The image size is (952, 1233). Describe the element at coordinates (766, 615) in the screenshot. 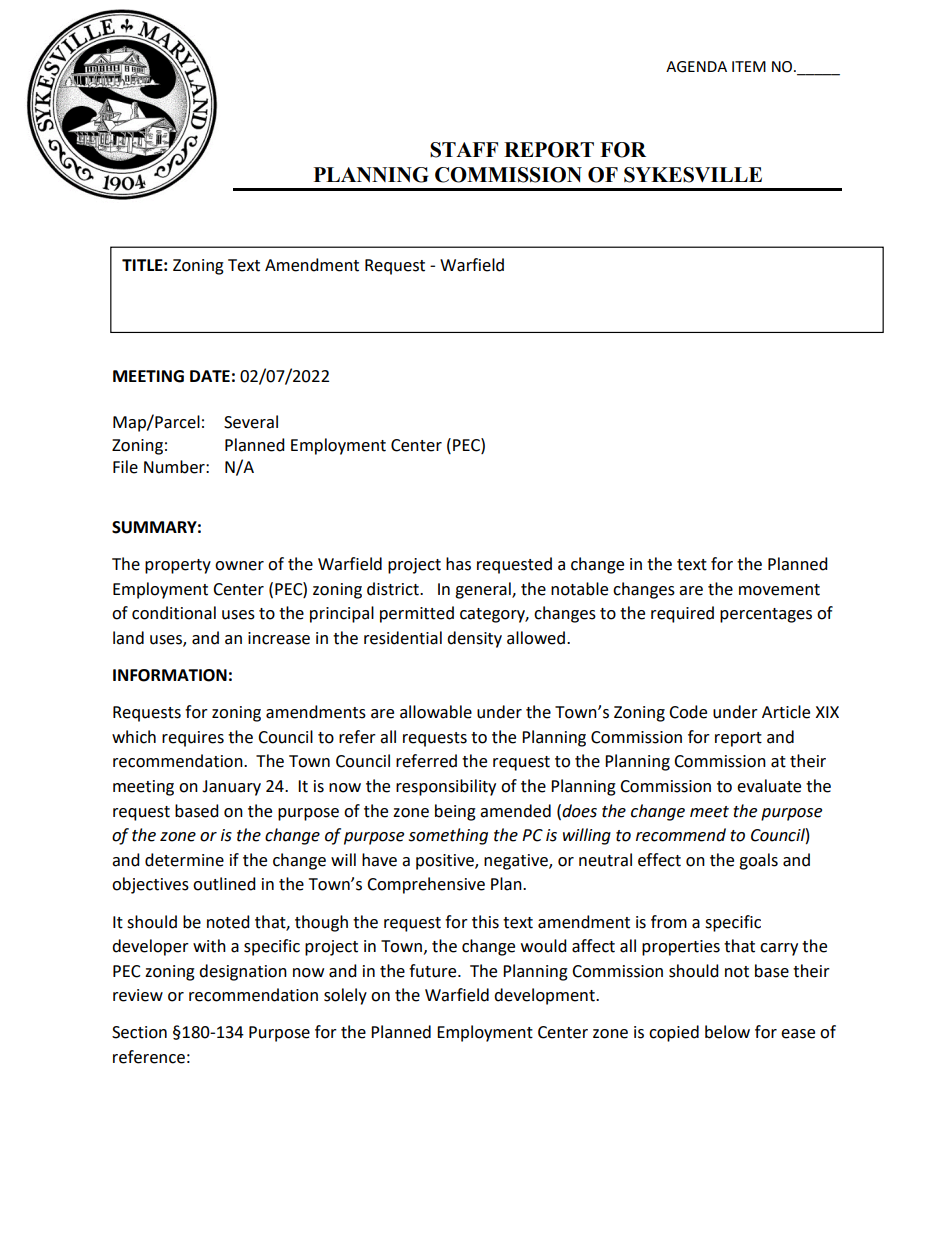

I see `percentages` at that location.
